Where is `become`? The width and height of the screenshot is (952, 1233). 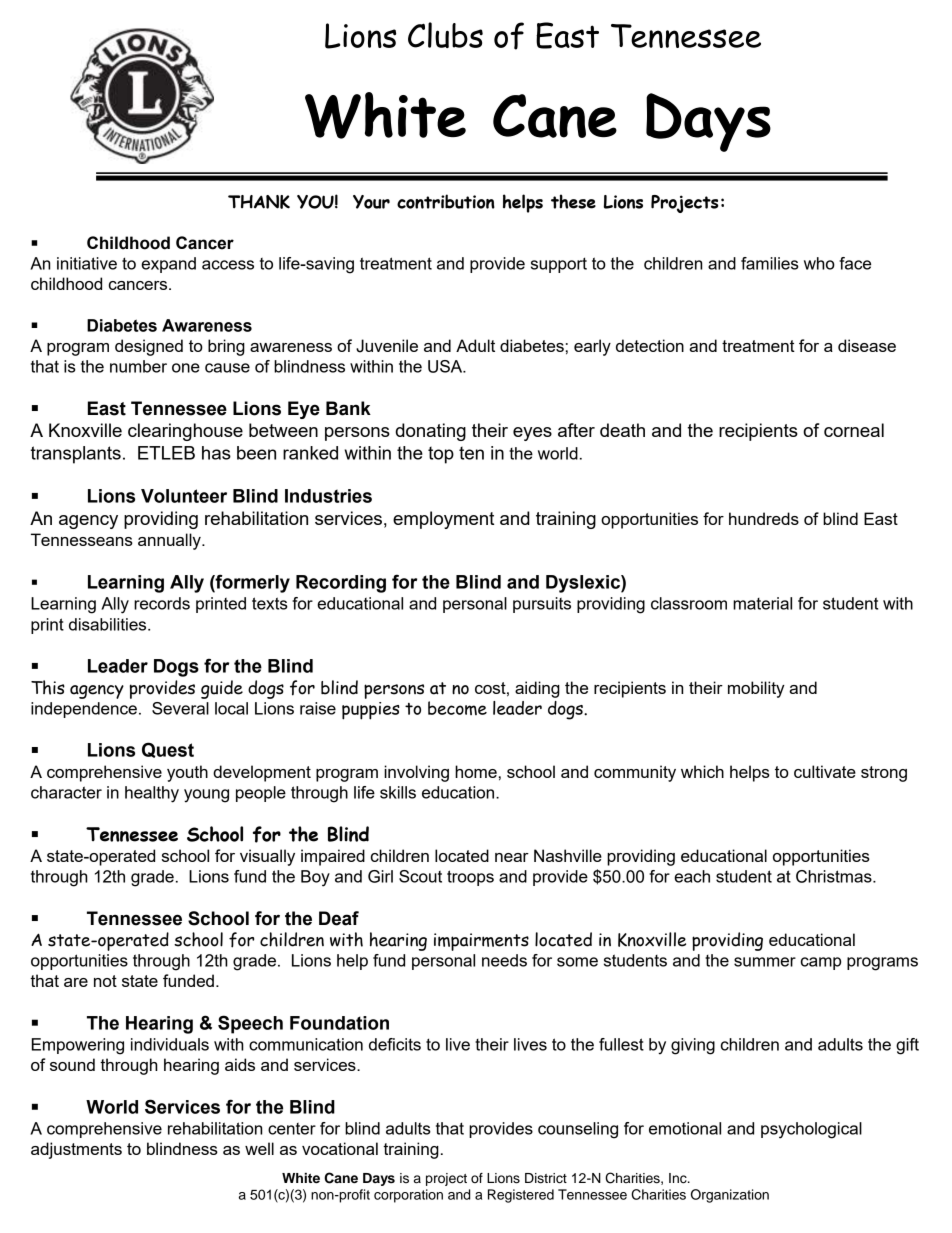 become is located at coordinates (457, 708).
